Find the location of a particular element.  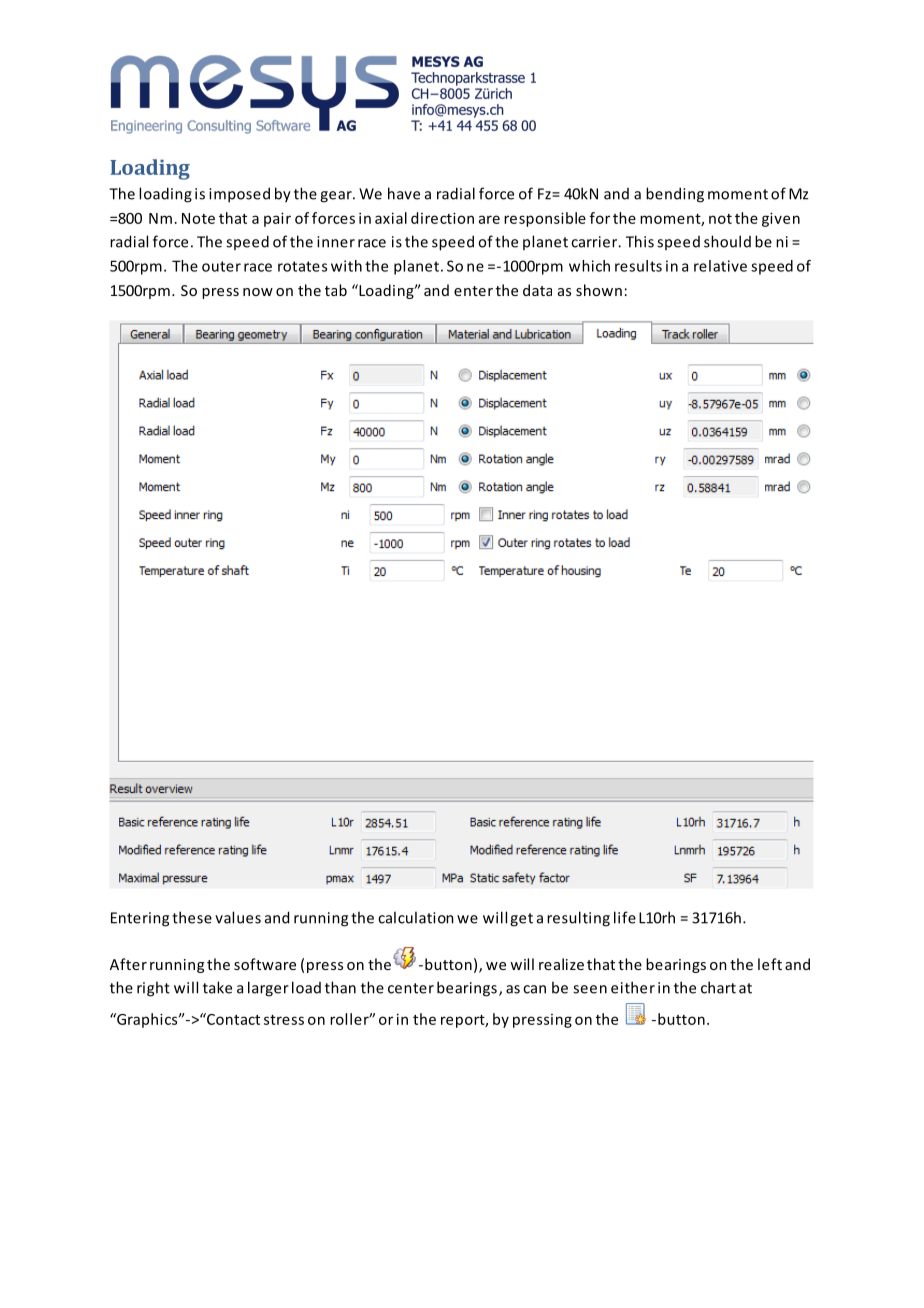

calculation is located at coordinates (416, 917).
